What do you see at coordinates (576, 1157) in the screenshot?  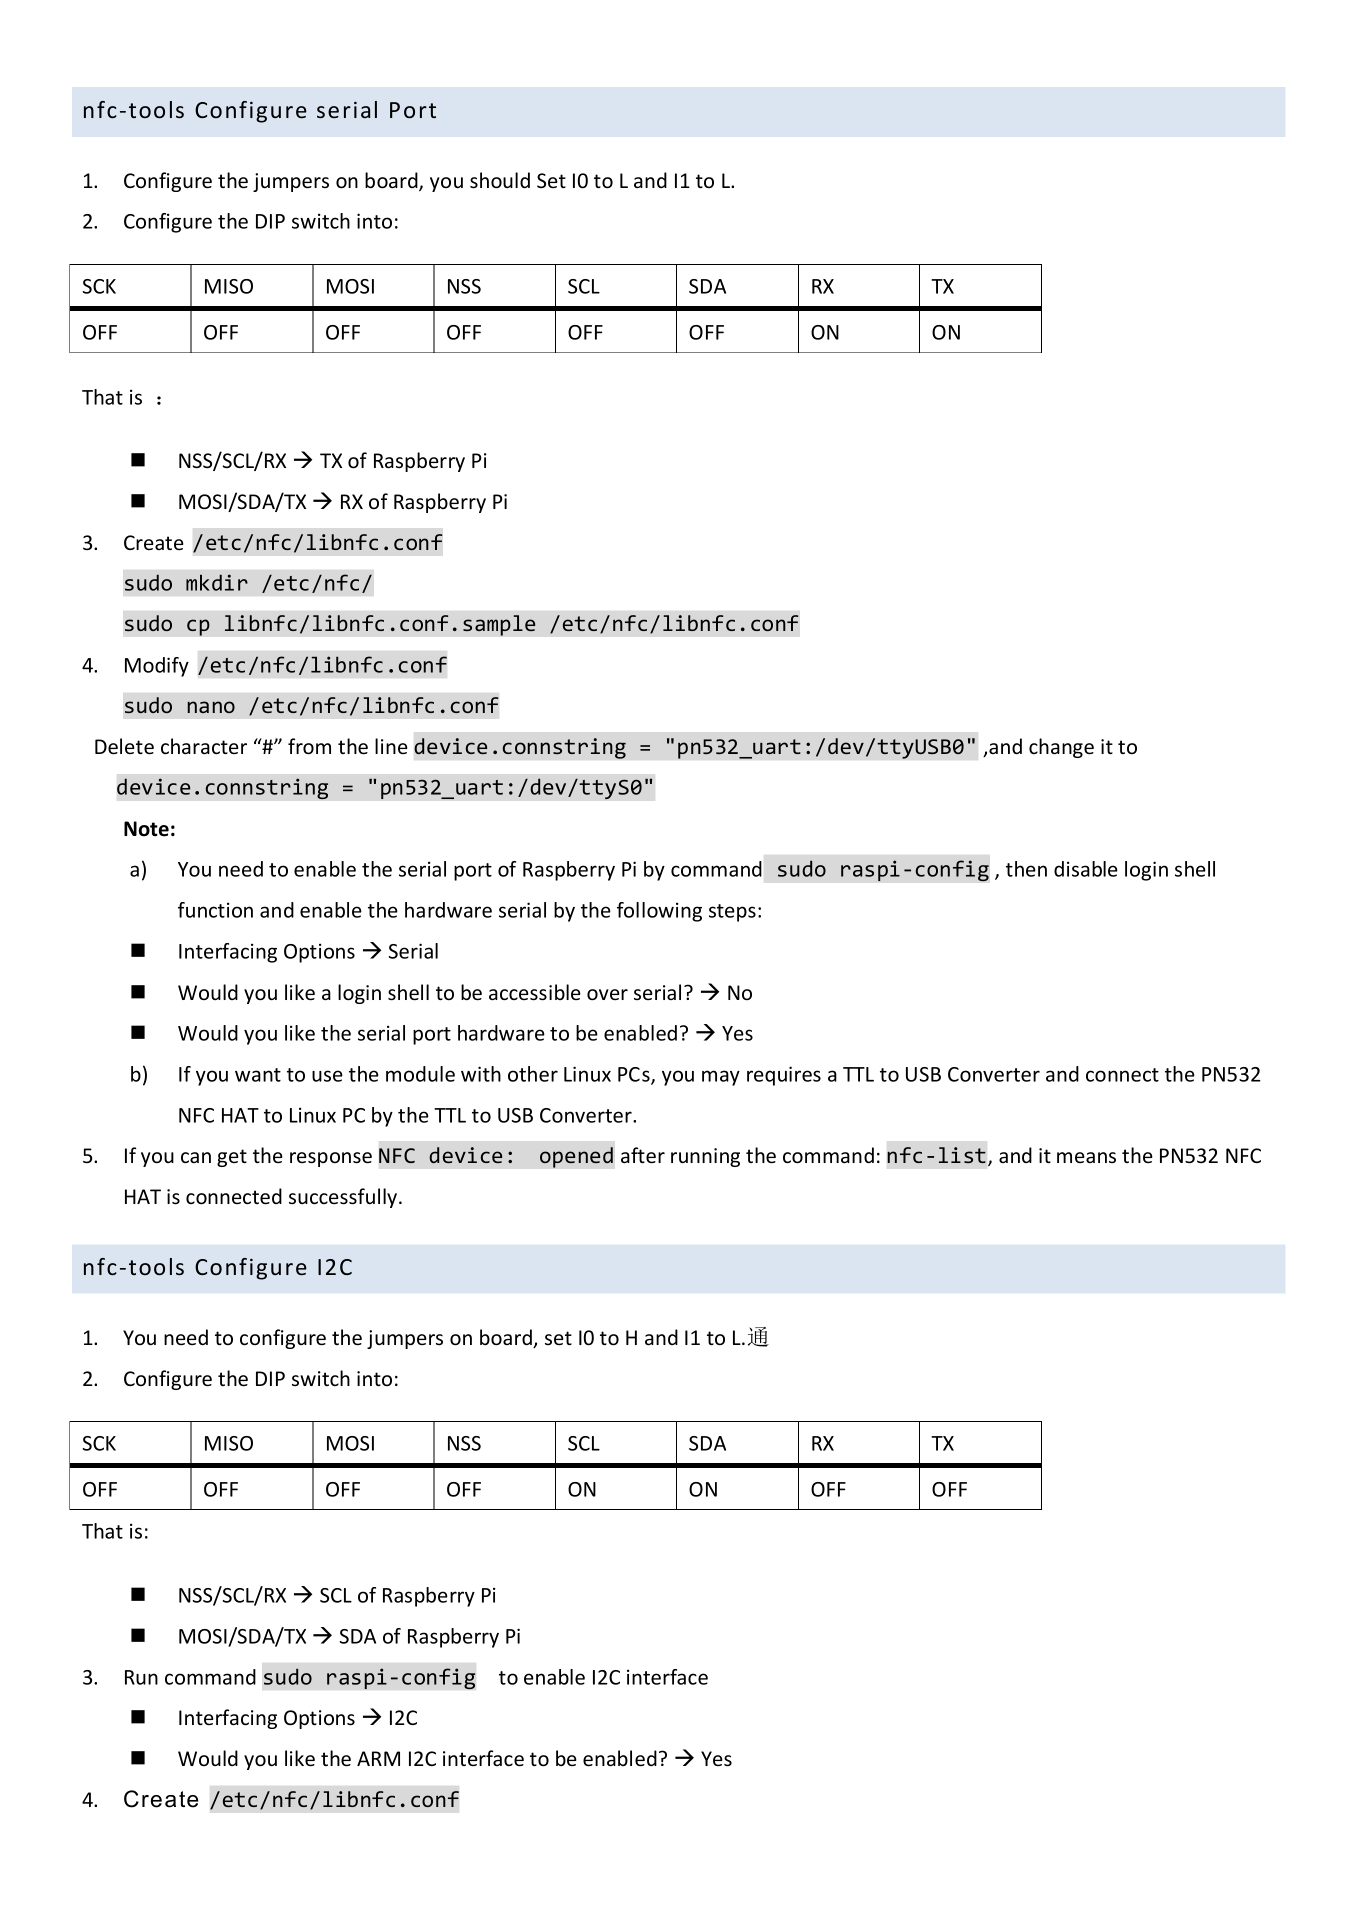 I see `opened` at bounding box center [576, 1157].
